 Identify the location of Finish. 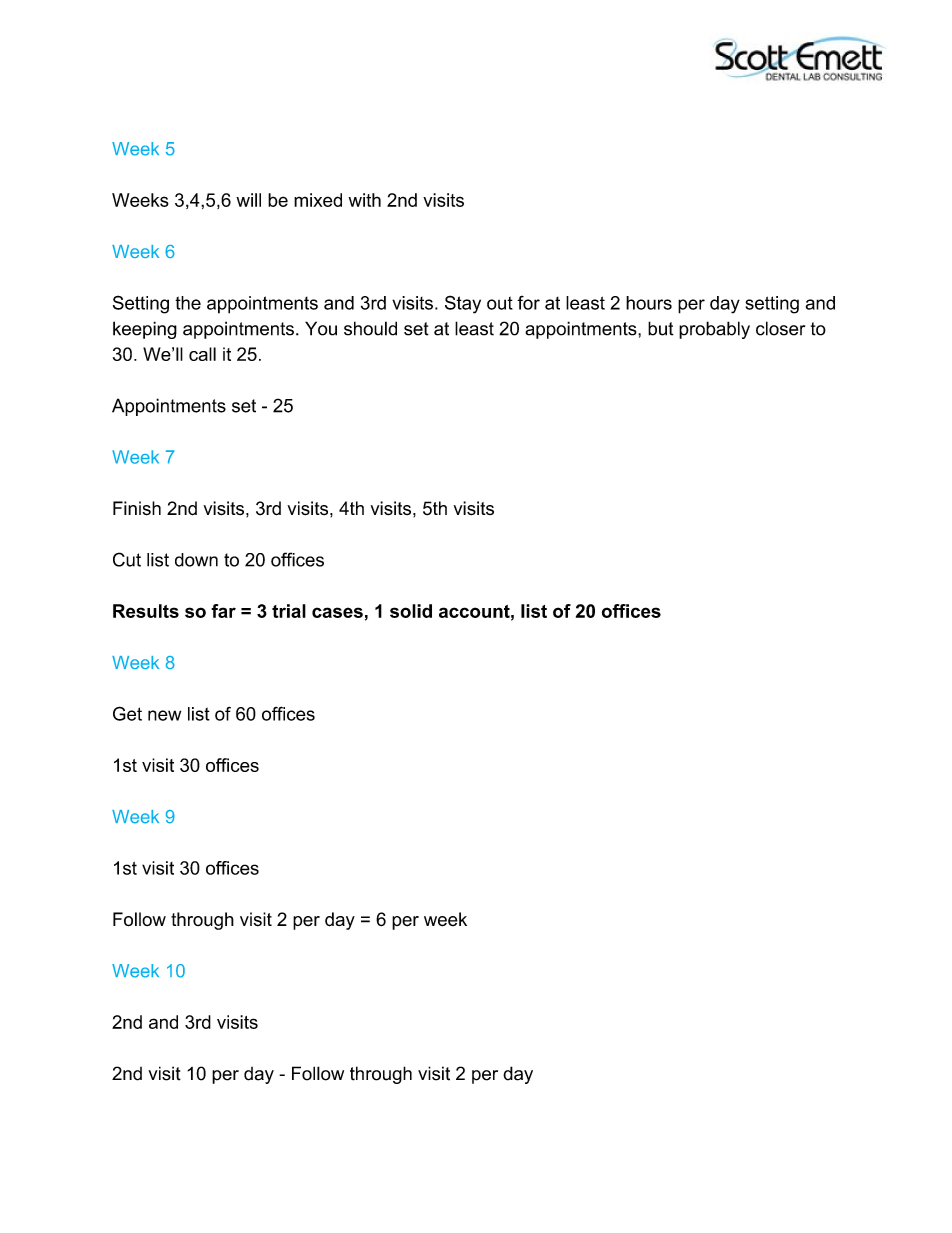
(137, 508).
